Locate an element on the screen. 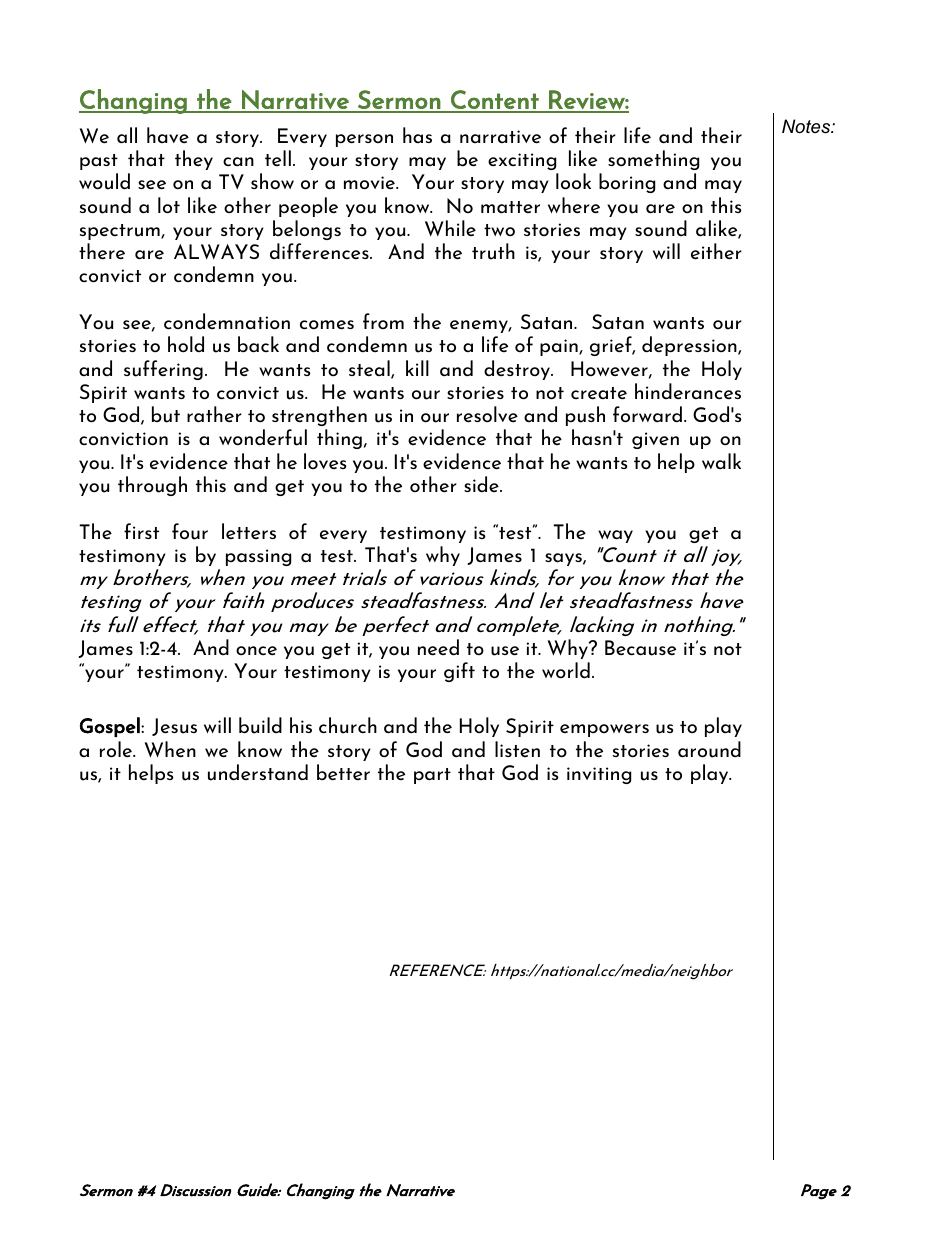 Image resolution: width=952 pixels, height=1233 pixels. depression is located at coordinates (690, 346).
